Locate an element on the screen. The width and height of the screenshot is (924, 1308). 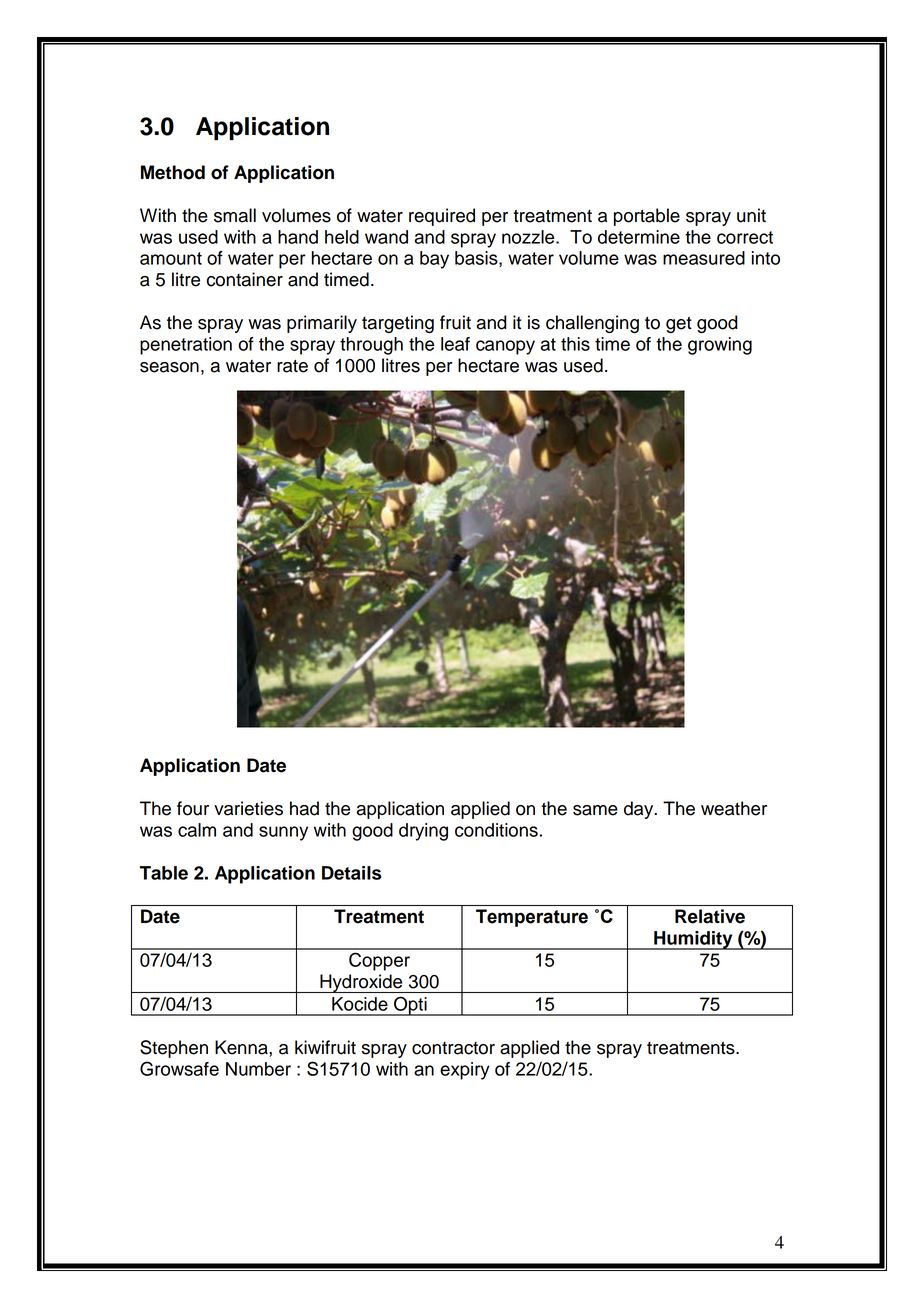
unit is located at coordinates (751, 215).
